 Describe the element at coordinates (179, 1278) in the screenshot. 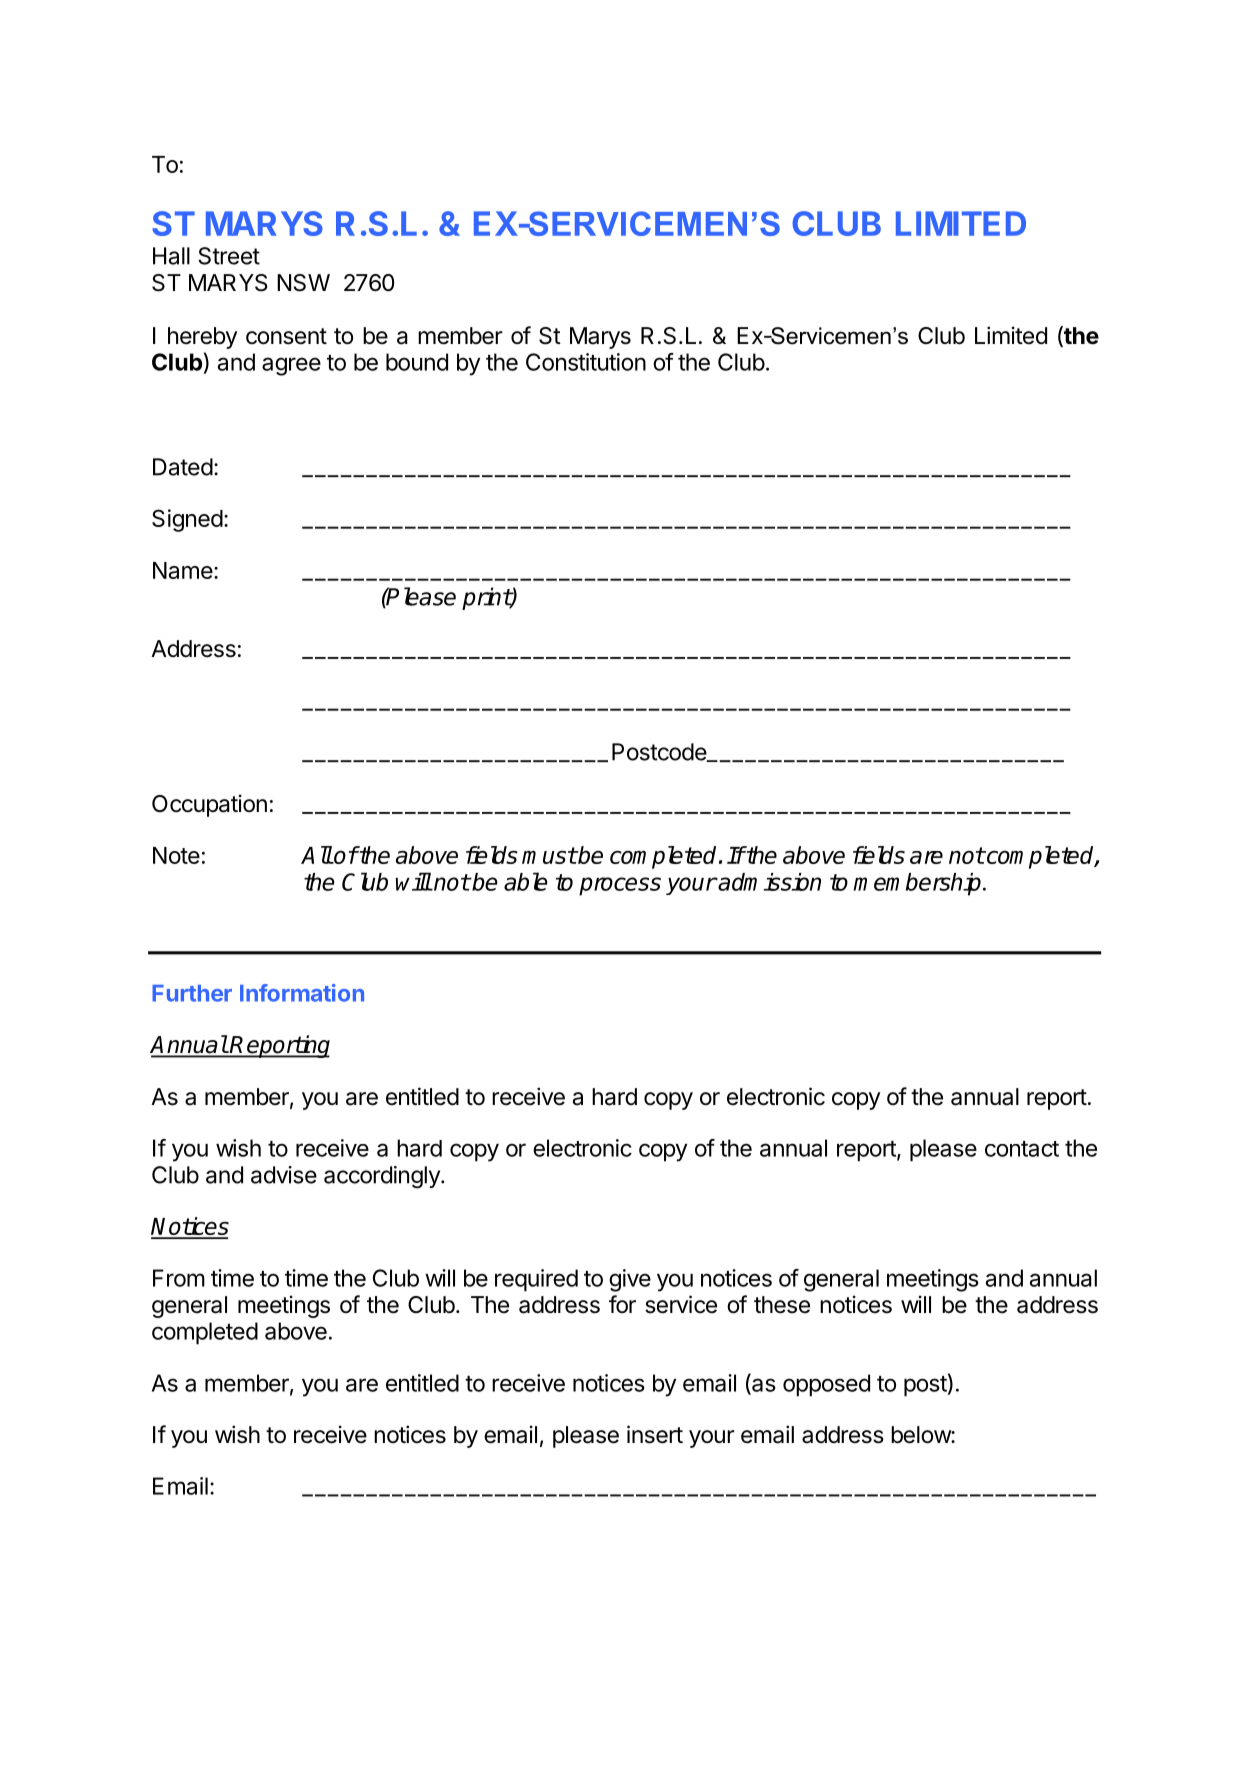

I see `From` at that location.
